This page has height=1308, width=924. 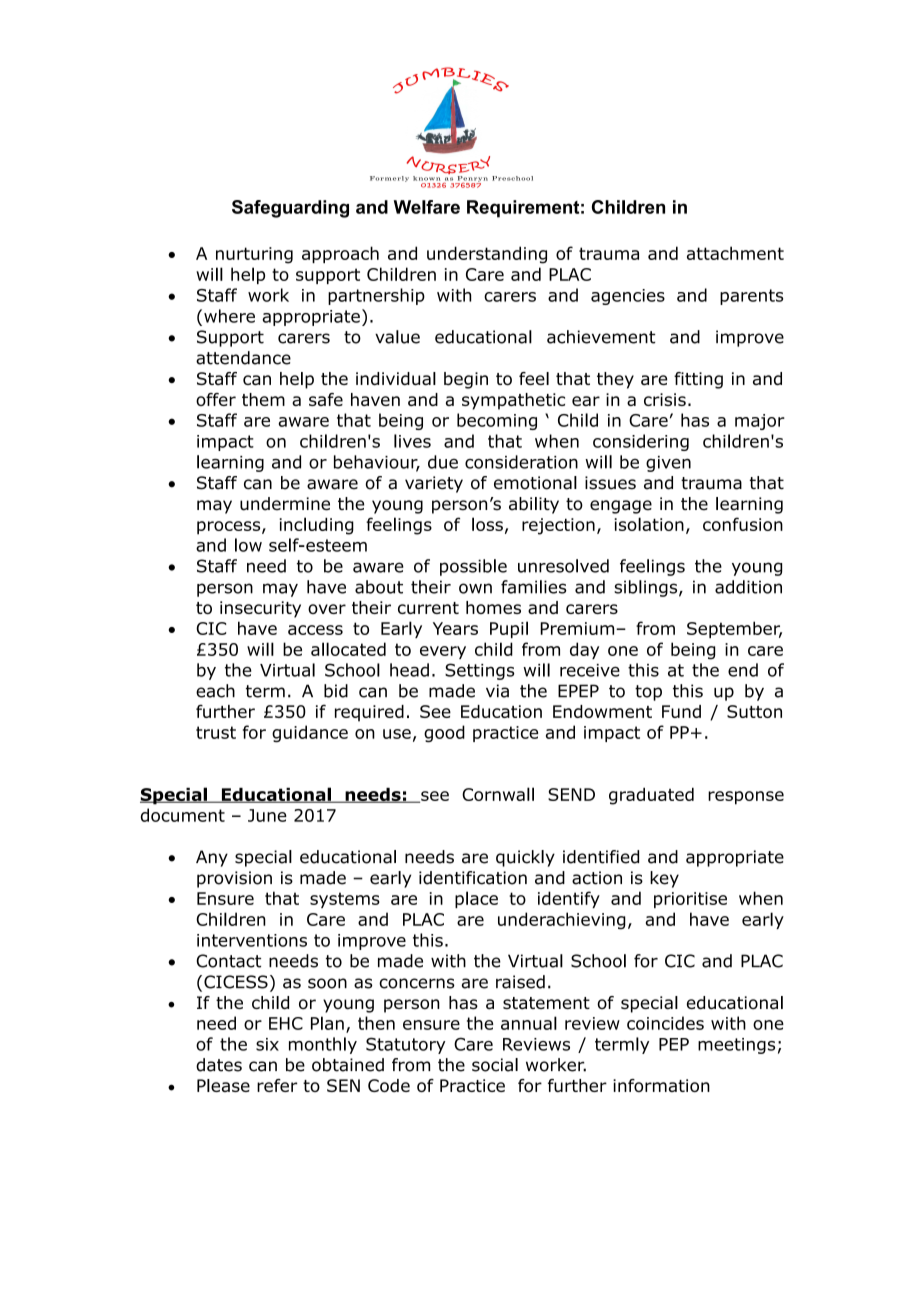 I want to click on given, so click(x=668, y=464).
